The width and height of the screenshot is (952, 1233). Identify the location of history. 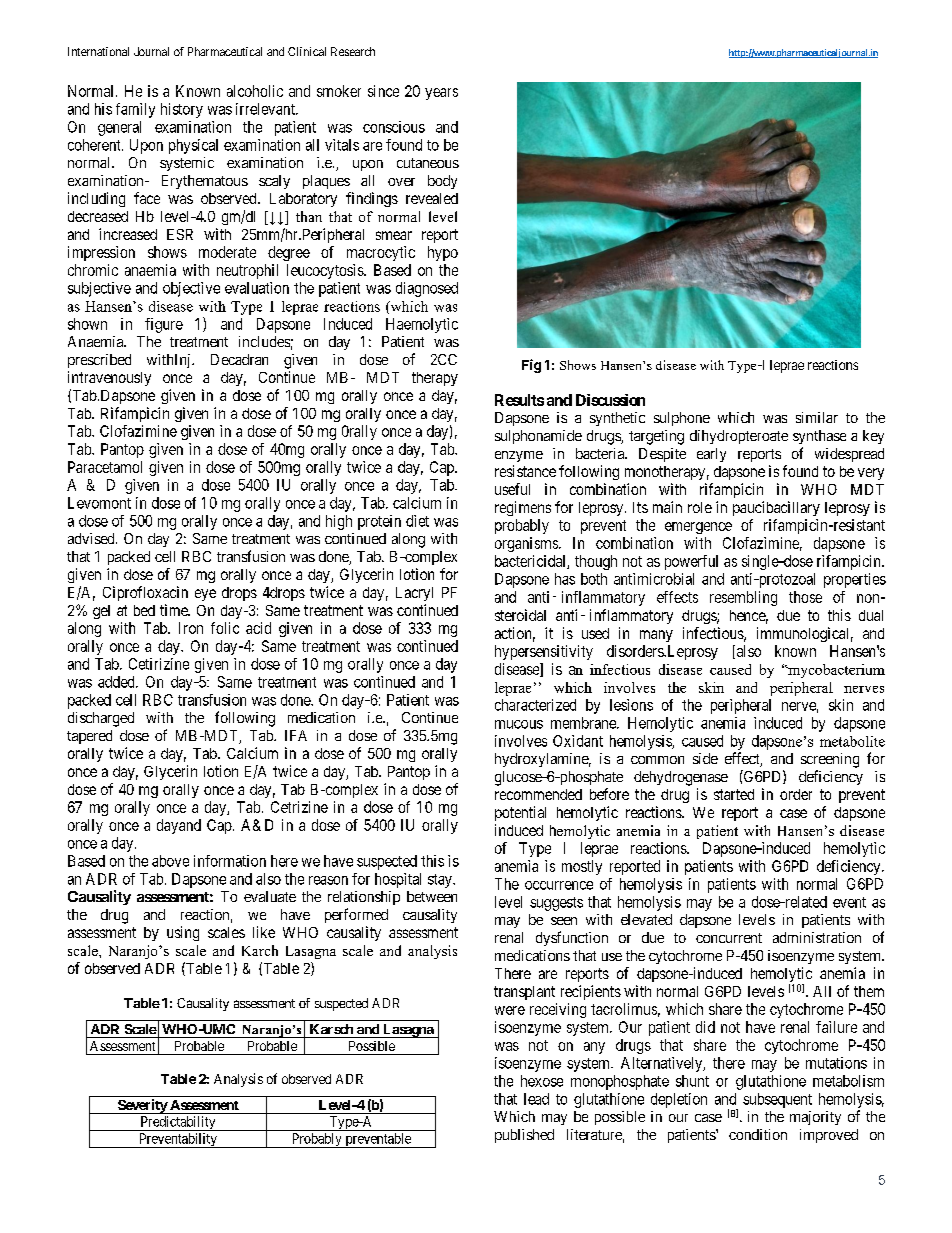
(182, 110).
